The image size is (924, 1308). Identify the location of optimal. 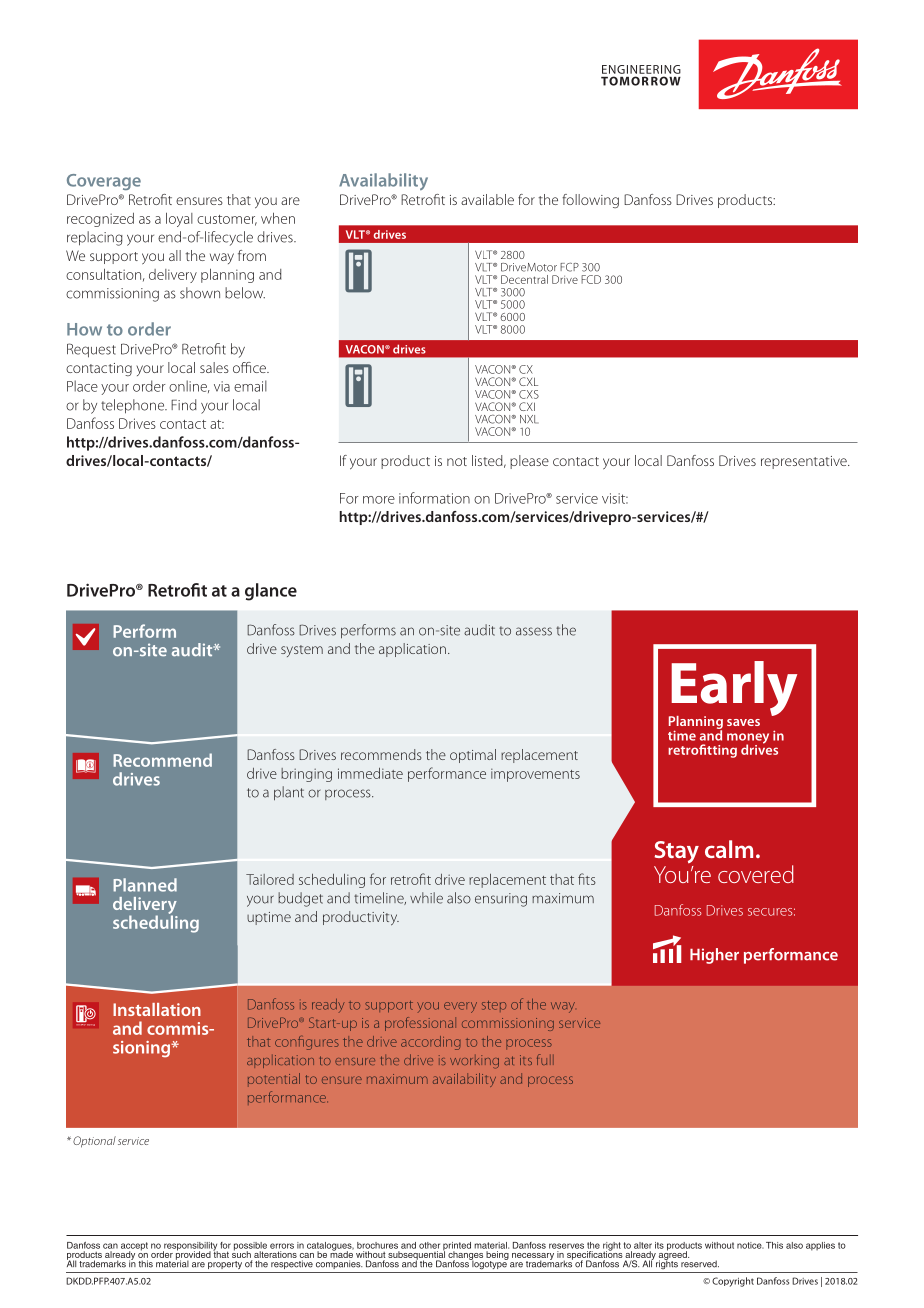
(473, 756).
